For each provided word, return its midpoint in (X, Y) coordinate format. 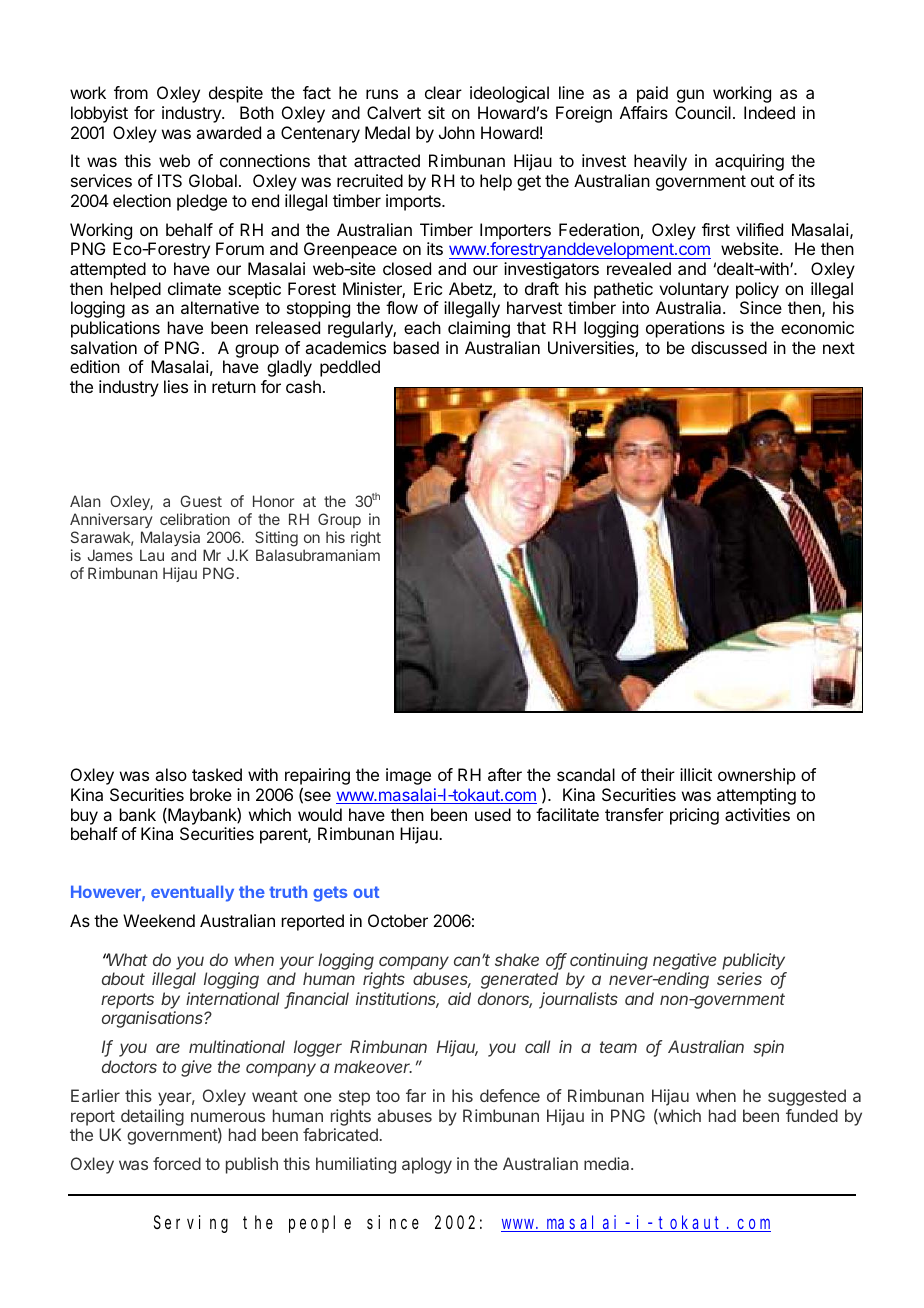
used (493, 814)
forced (177, 1163)
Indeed (769, 112)
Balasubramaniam (318, 555)
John (457, 132)
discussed (729, 347)
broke (211, 794)
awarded (228, 132)
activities (757, 814)
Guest (201, 501)
